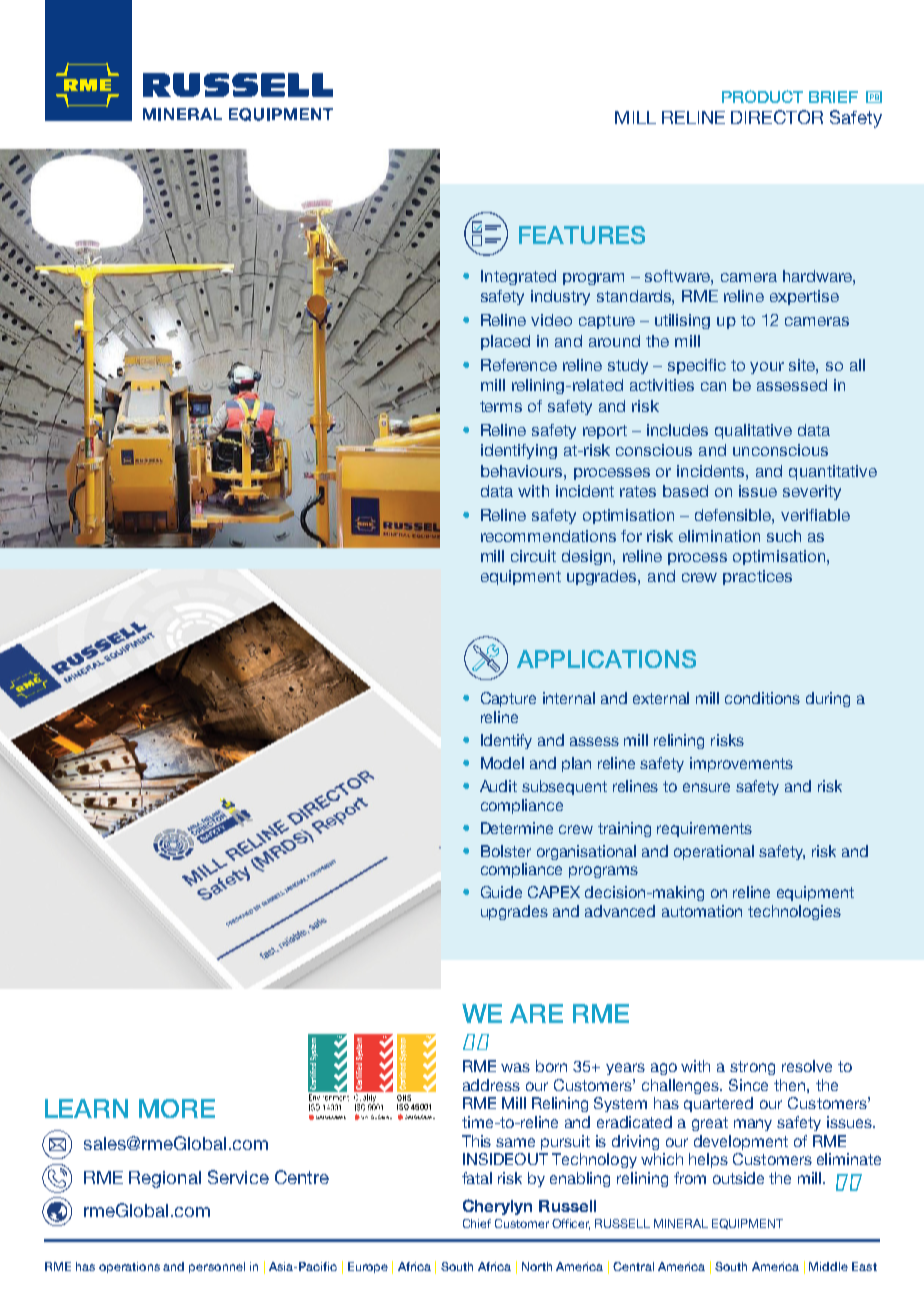 Image resolution: width=924 pixels, height=1308 pixels. Describe the element at coordinates (777, 117) in the screenshot. I see `DIRECTOR` at that location.
